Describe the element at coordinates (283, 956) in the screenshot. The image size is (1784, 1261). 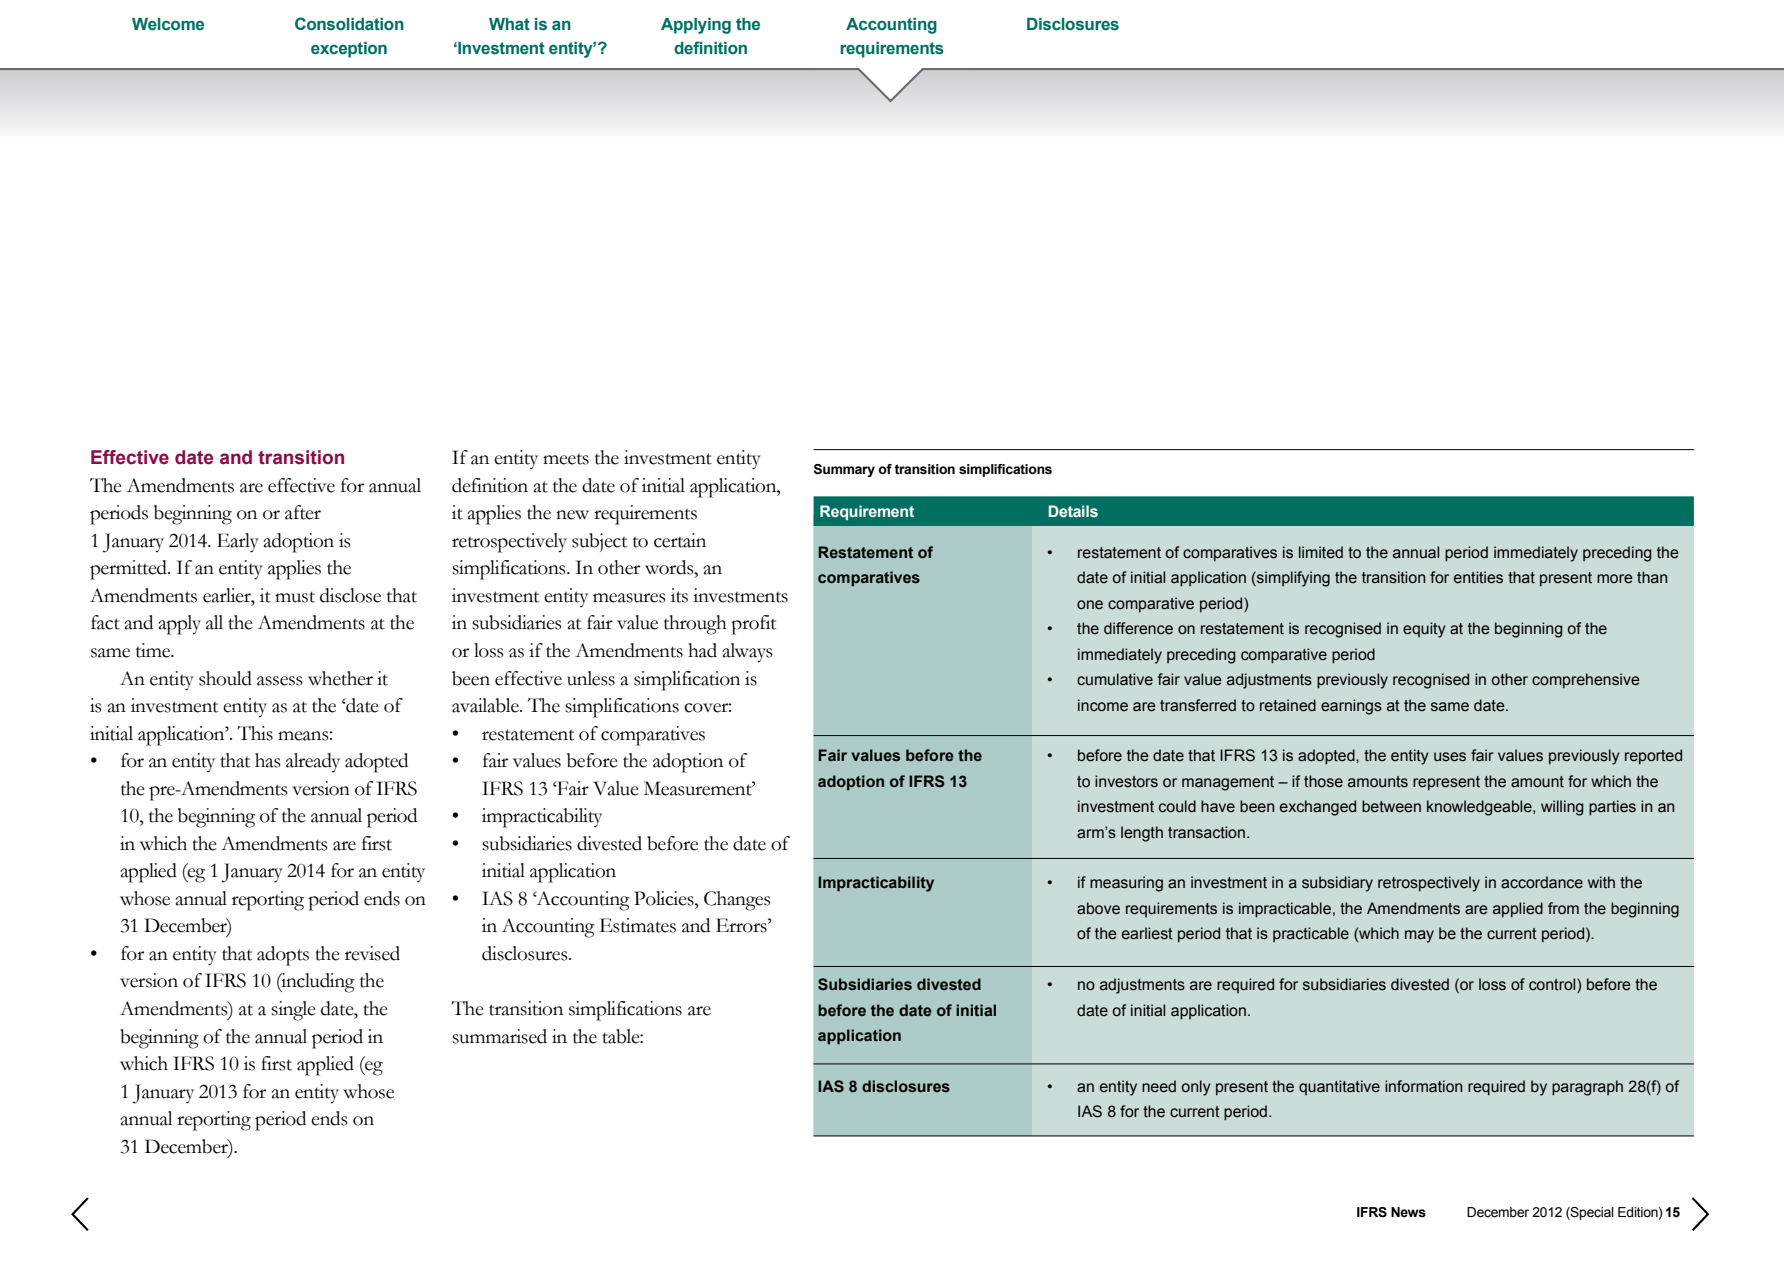
I see `adopts` at that location.
